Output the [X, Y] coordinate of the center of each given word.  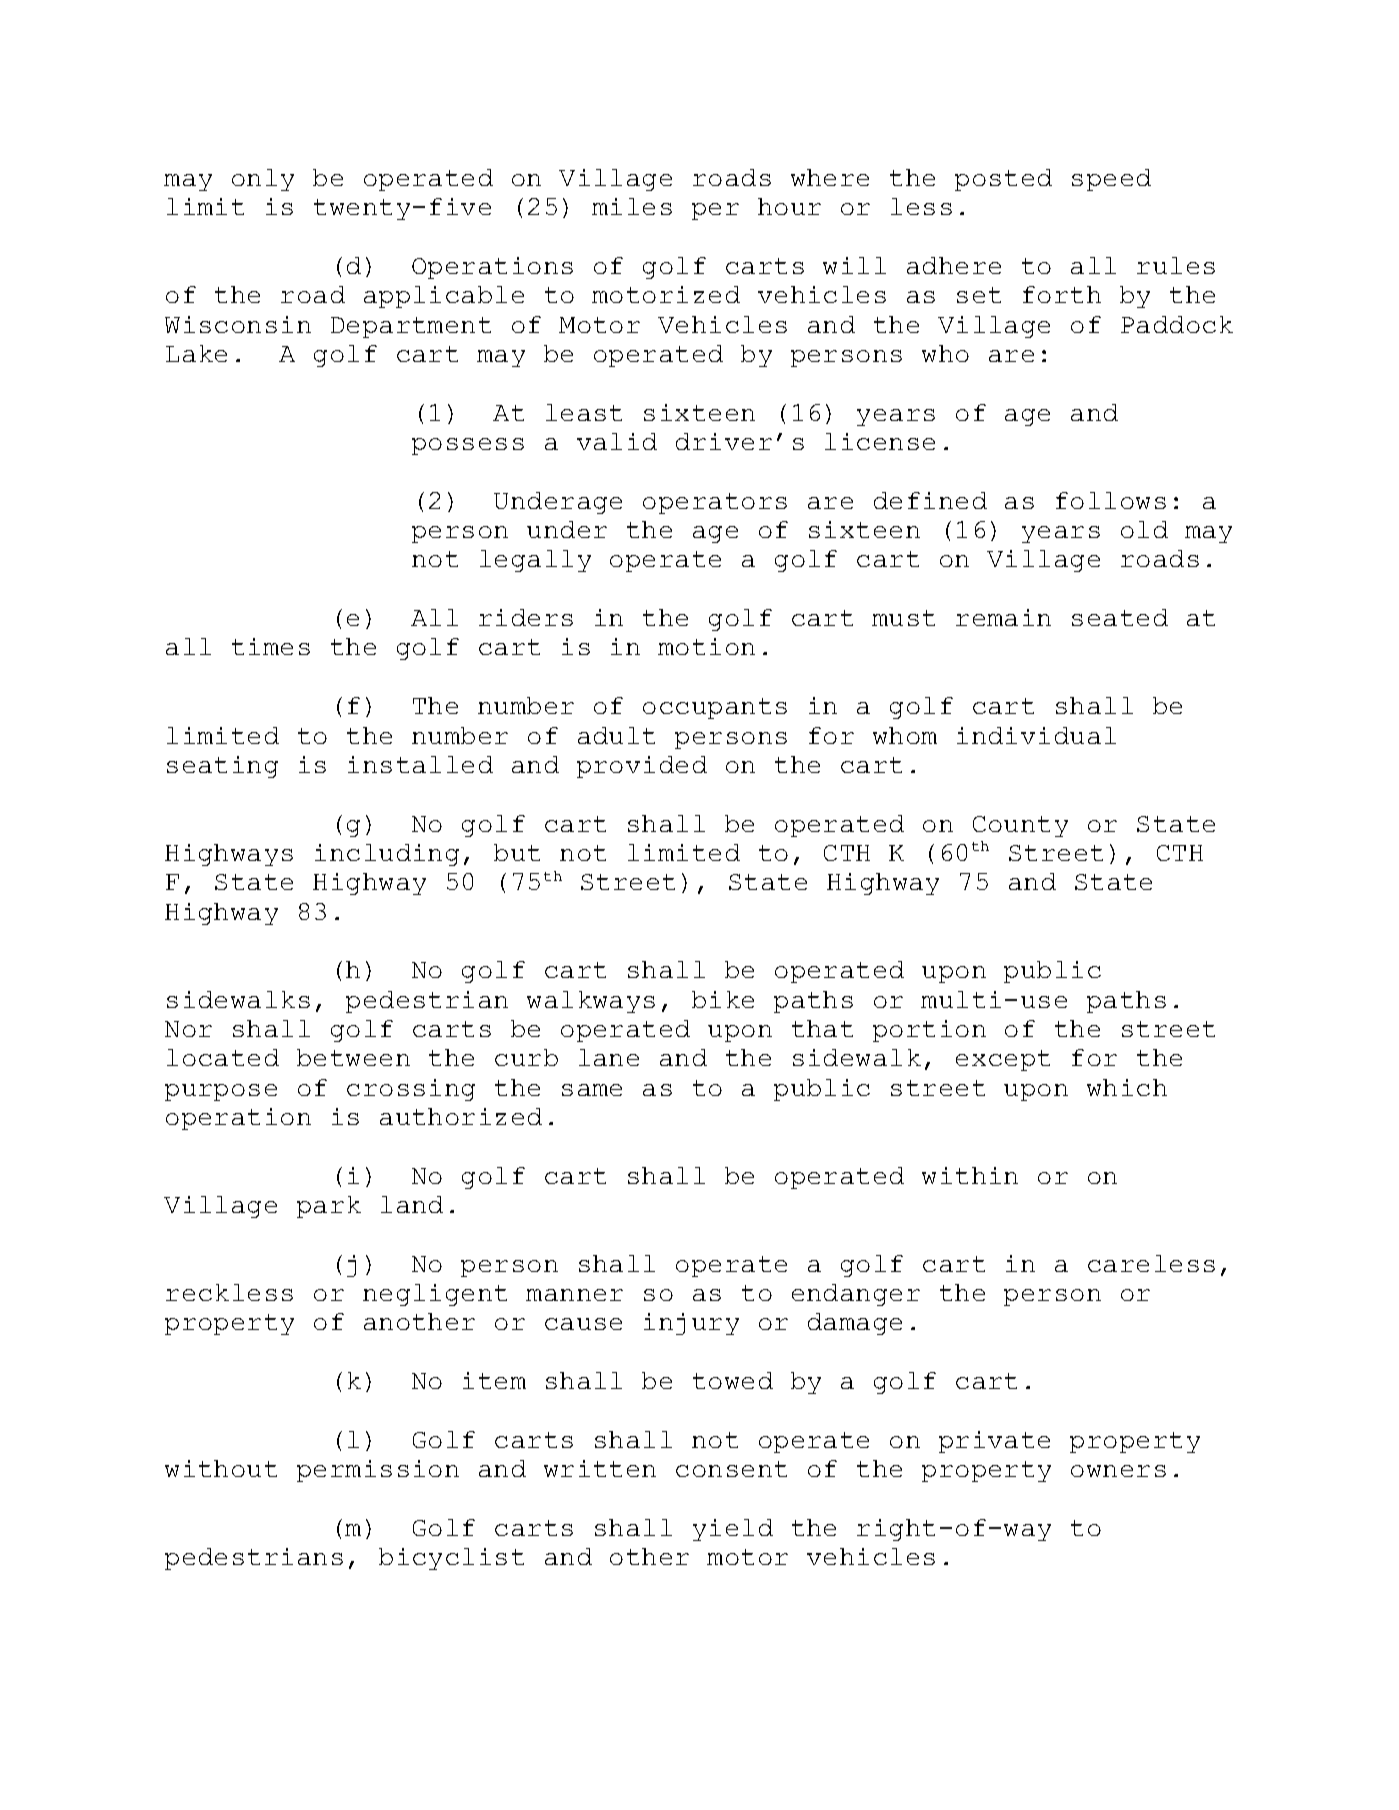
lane [609, 1057]
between [353, 1057]
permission [378, 1471]
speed [1111, 180]
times [271, 646]
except [1003, 1060]
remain [1003, 617]
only [263, 180]
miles [632, 206]
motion [706, 646]
